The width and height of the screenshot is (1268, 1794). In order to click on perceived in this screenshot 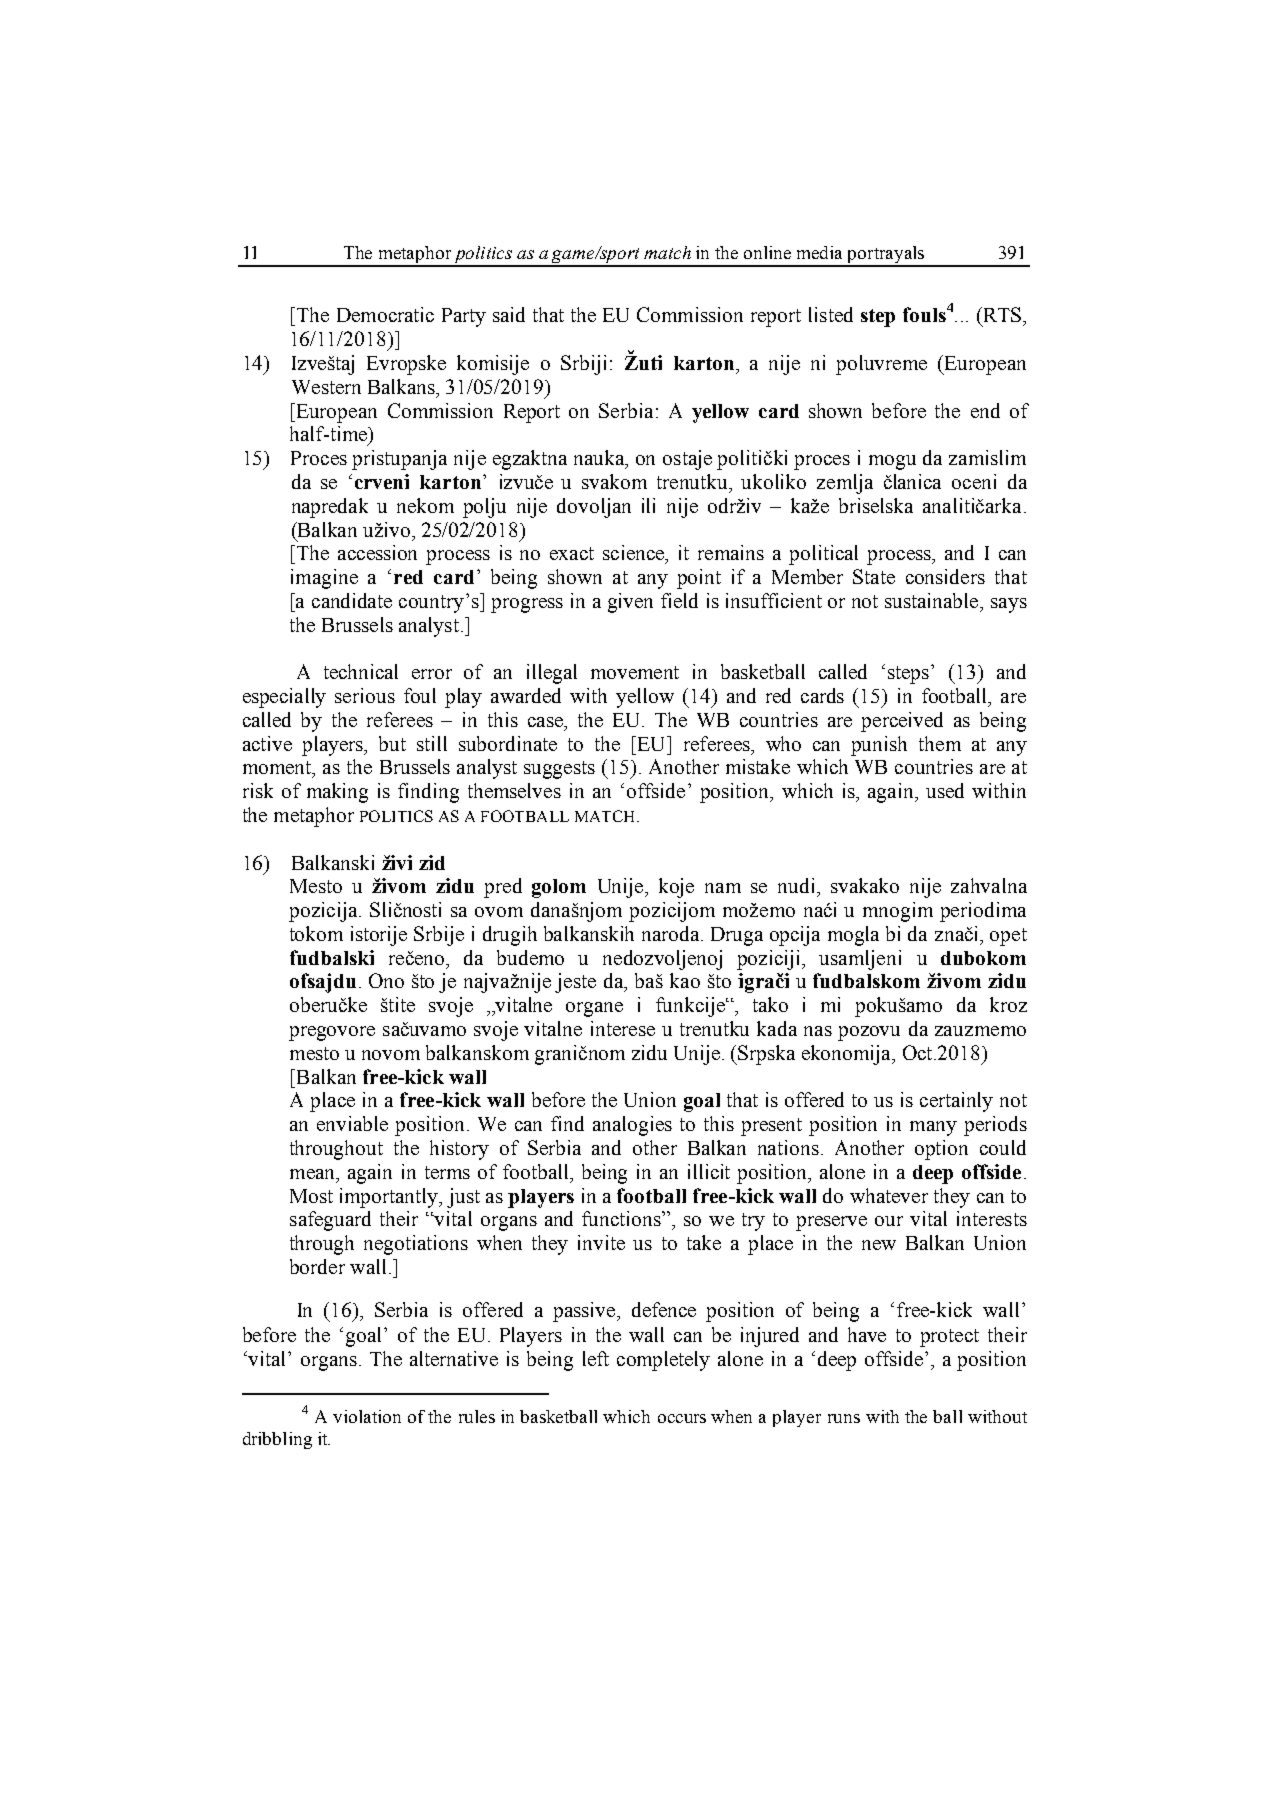, I will do `click(902, 722)`.
